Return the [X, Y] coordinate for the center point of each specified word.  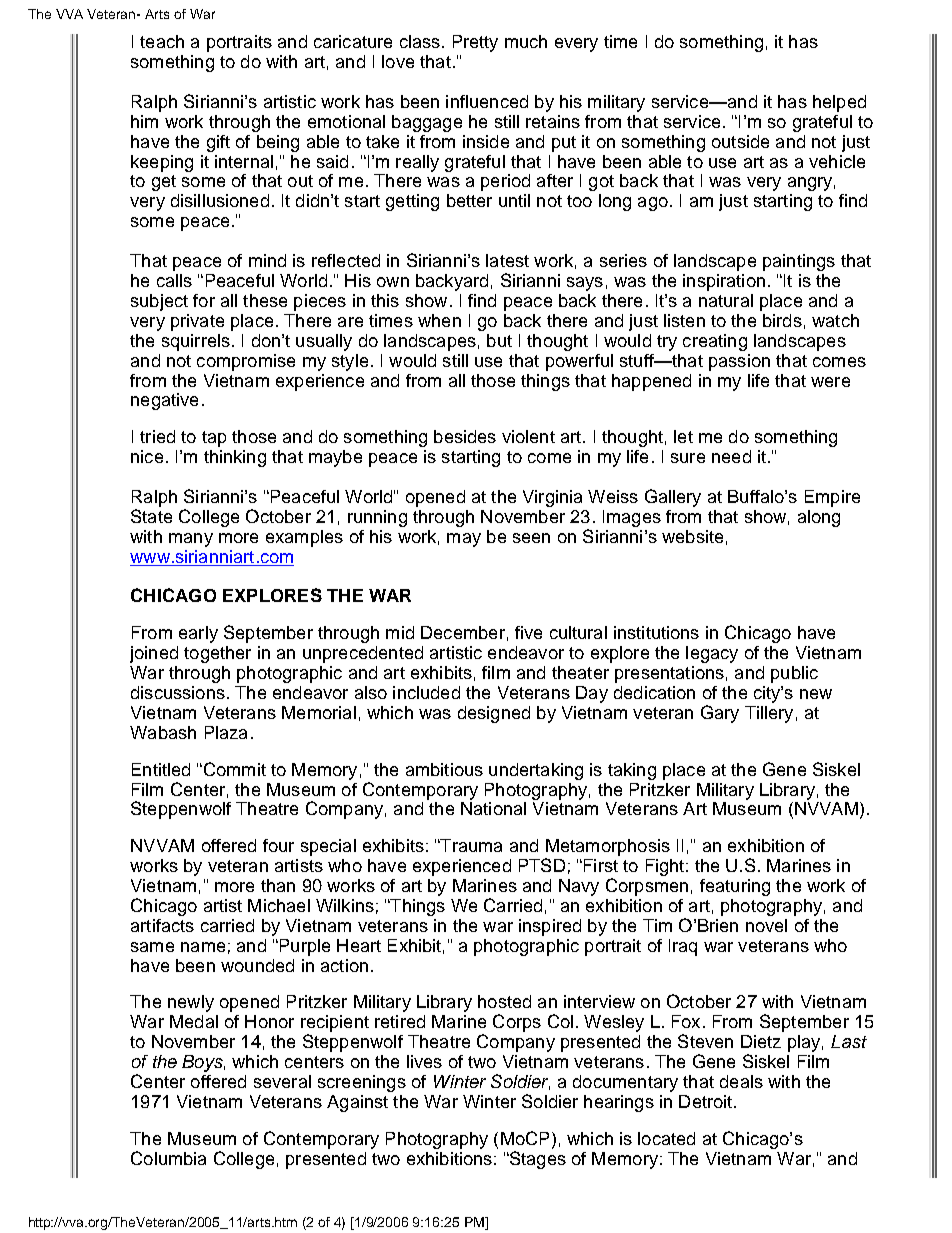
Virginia [552, 498]
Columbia [168, 1158]
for [204, 300]
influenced [487, 101]
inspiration [724, 282]
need [731, 456]
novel [766, 925]
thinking [235, 458]
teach [162, 41]
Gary [720, 714]
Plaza [226, 732]
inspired [550, 927]
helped [839, 103]
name [203, 947]
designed [494, 714]
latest [507, 260]
